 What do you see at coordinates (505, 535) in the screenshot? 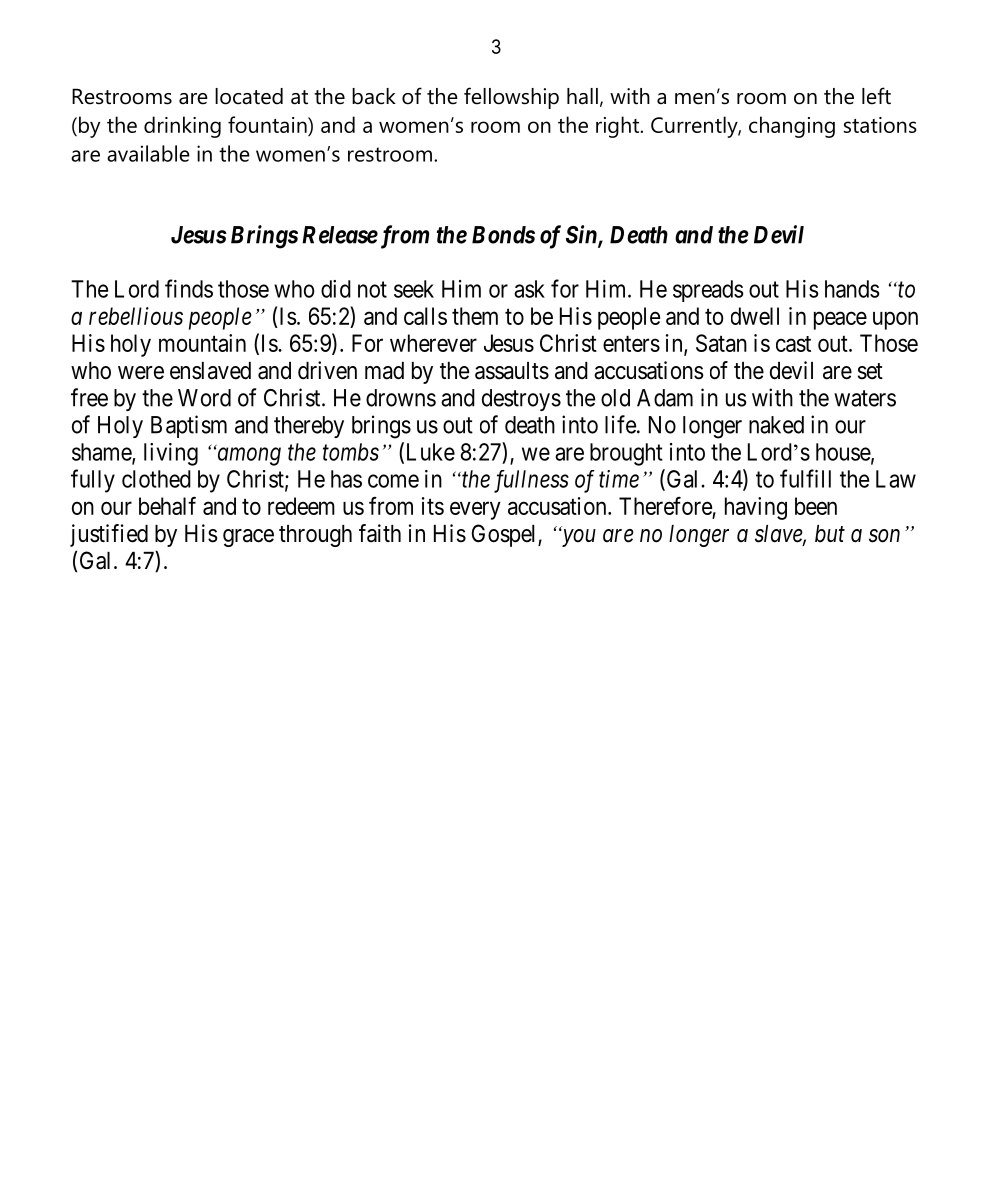
I see `Gospel` at bounding box center [505, 535].
